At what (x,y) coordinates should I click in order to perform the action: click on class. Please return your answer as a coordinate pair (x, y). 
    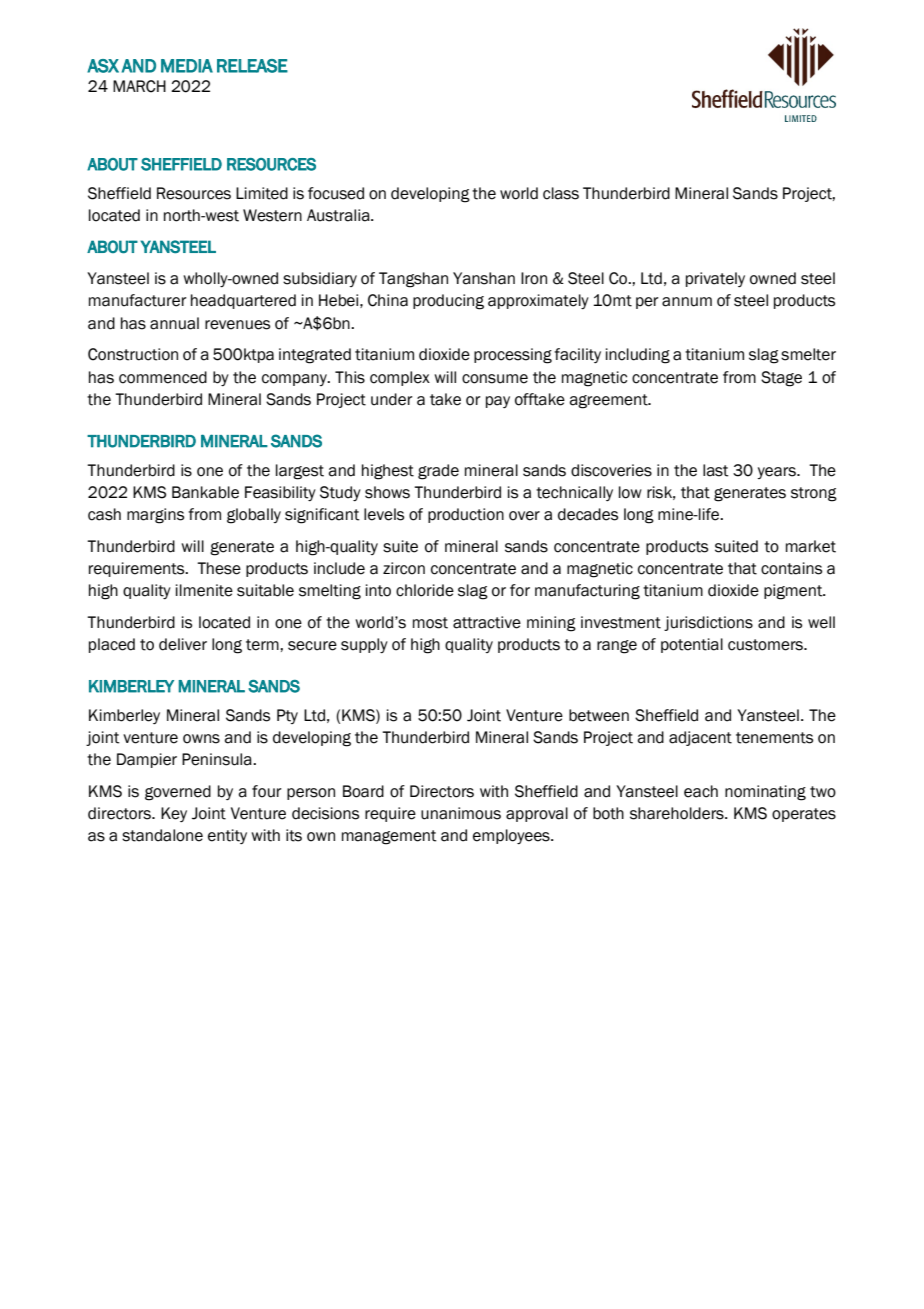
    Looking at the image, I should click on (561, 193).
